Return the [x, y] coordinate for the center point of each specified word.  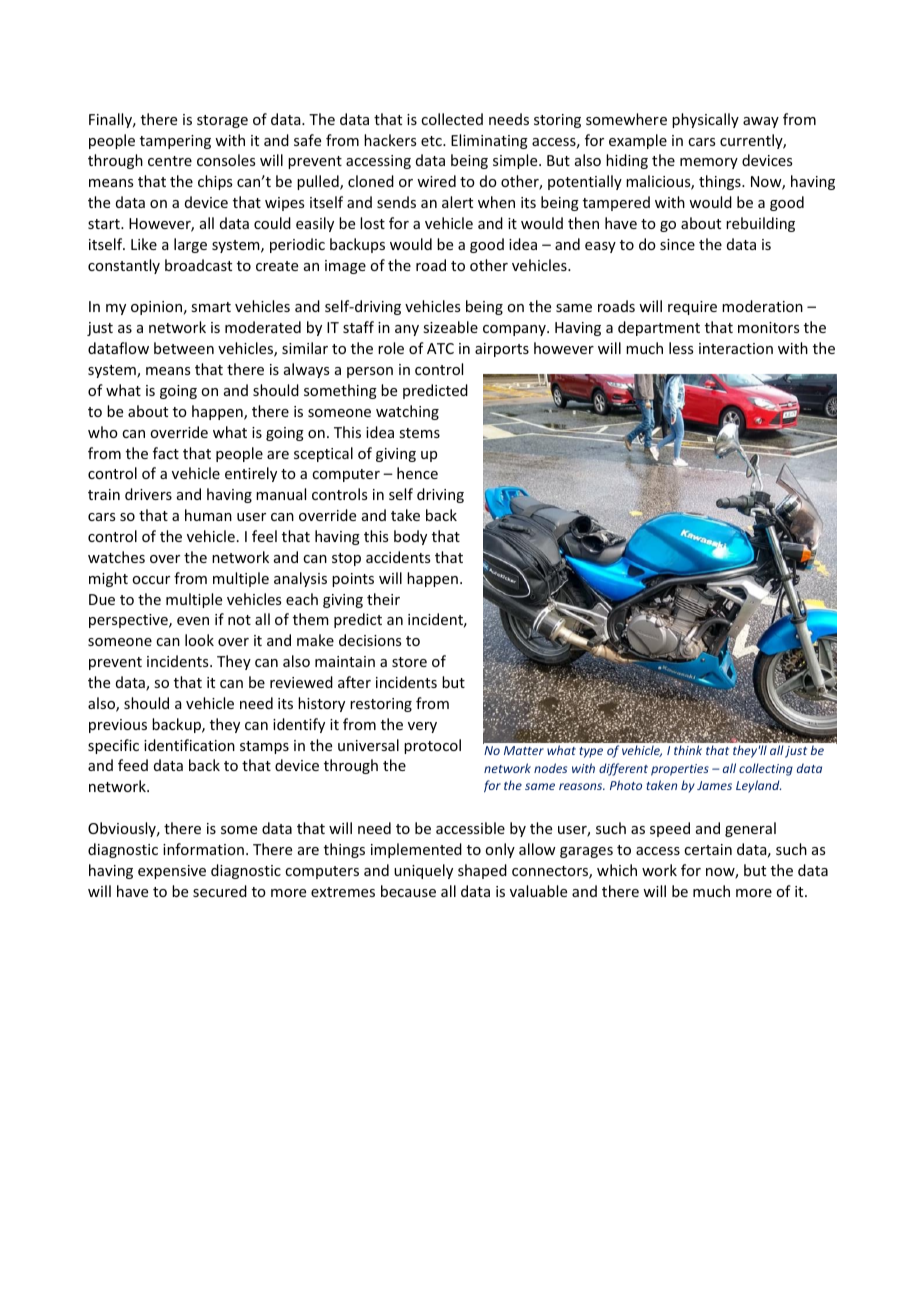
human [208, 515]
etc [432, 141]
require [692, 308]
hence [417, 473]
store [409, 662]
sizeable [450, 327]
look [199, 640]
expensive [172, 872]
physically [705, 120]
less [681, 348]
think [688, 750]
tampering [175, 142]
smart [211, 307]
